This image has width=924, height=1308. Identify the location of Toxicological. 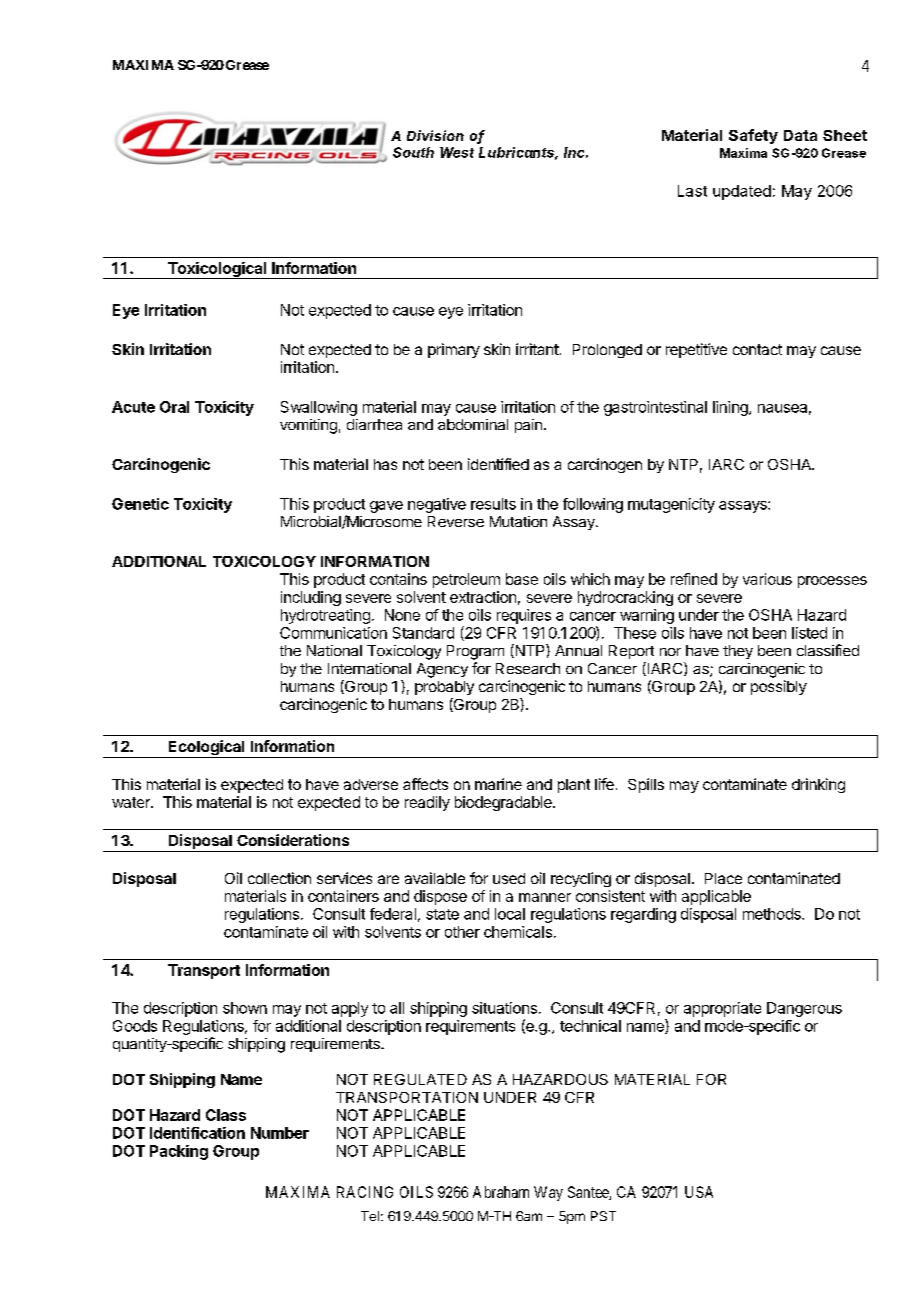
(216, 270).
